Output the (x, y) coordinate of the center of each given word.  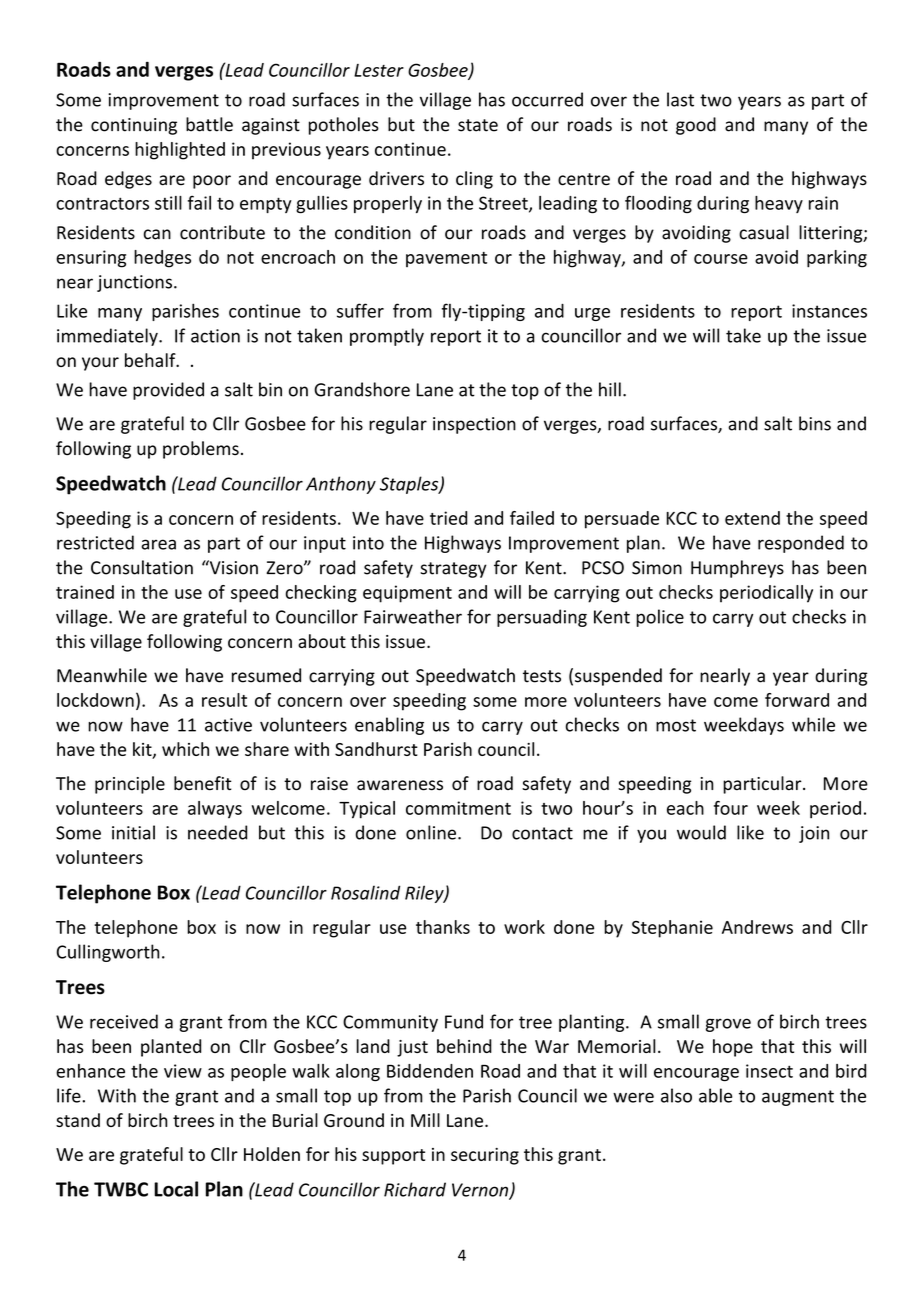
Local (176, 1189)
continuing (134, 126)
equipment (407, 594)
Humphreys (737, 569)
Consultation (142, 567)
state (478, 125)
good (696, 126)
